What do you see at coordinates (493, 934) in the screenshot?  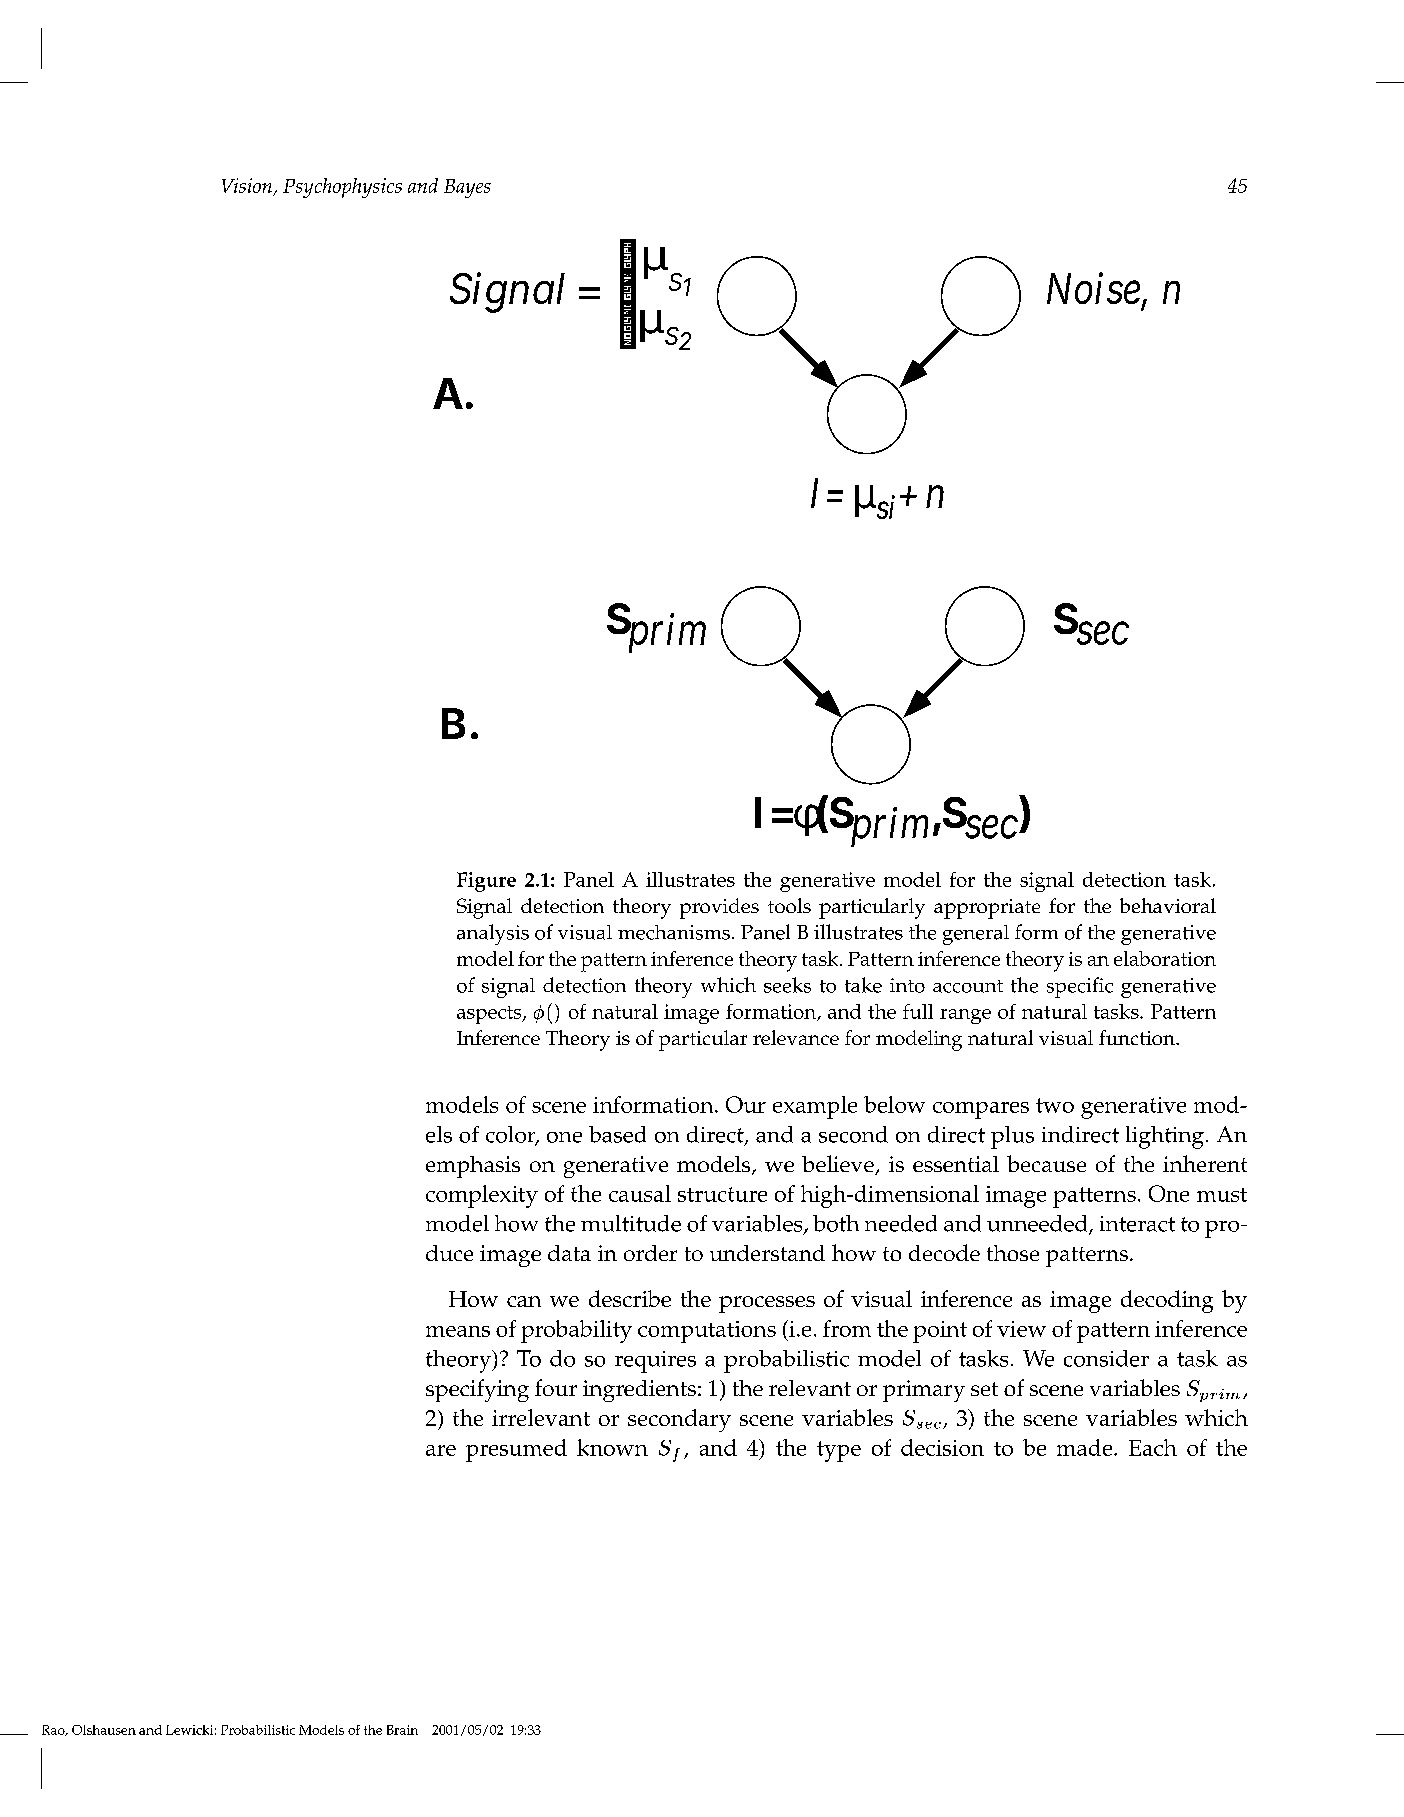 I see `analysis` at bounding box center [493, 934].
